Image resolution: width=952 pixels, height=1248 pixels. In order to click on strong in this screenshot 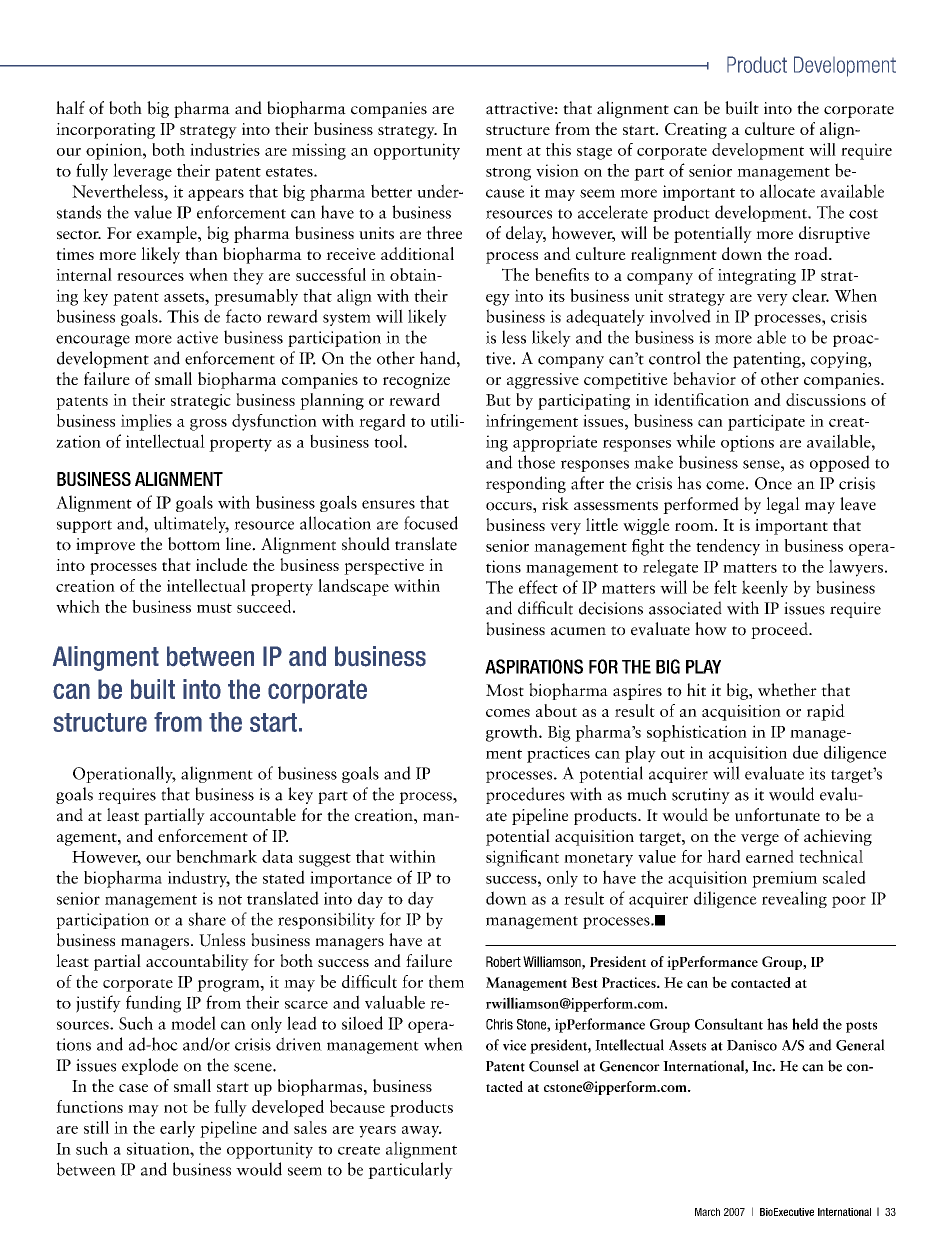, I will do `click(508, 174)`.
